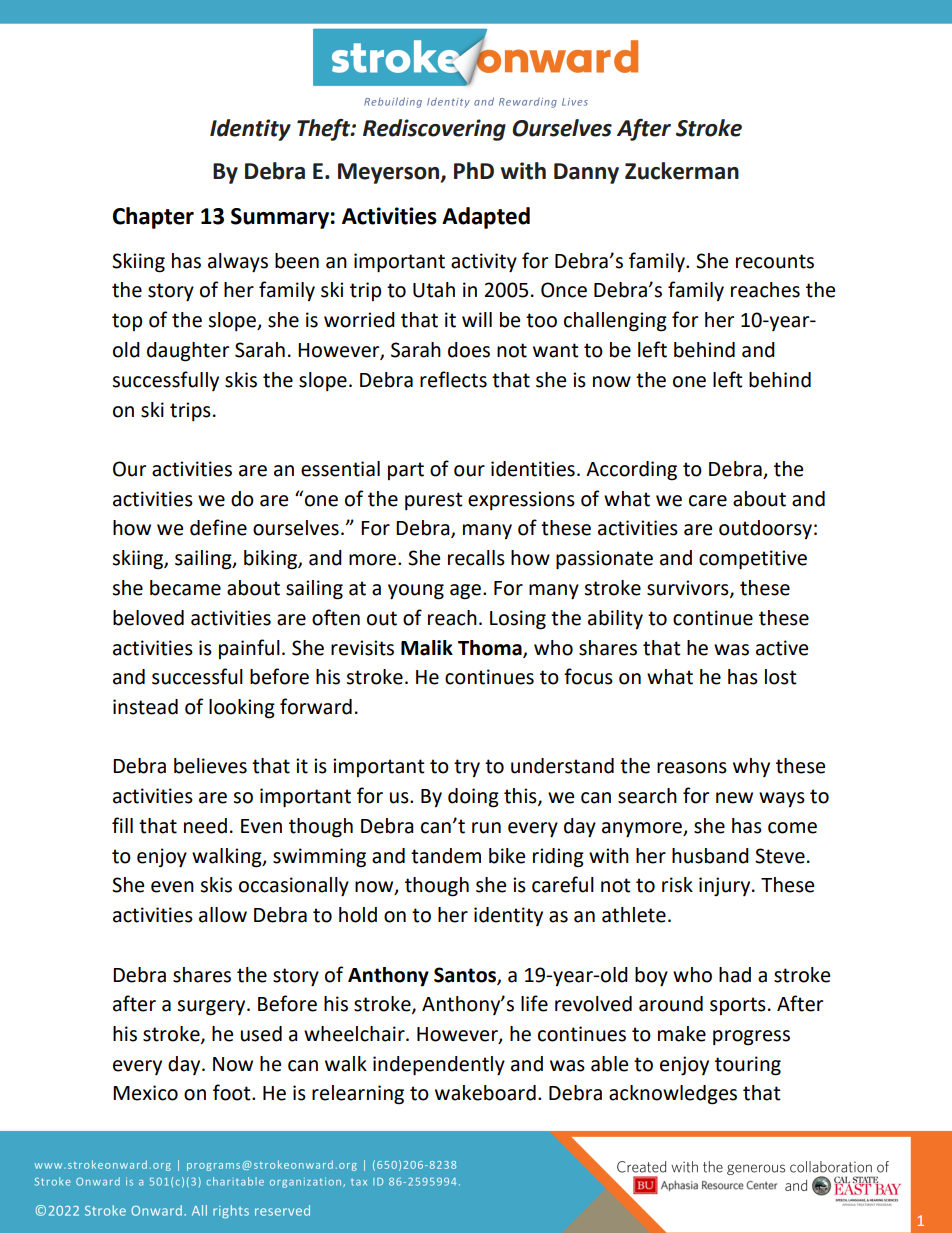 The width and height of the document is (952, 1233). I want to click on Rediscovering, so click(434, 130).
